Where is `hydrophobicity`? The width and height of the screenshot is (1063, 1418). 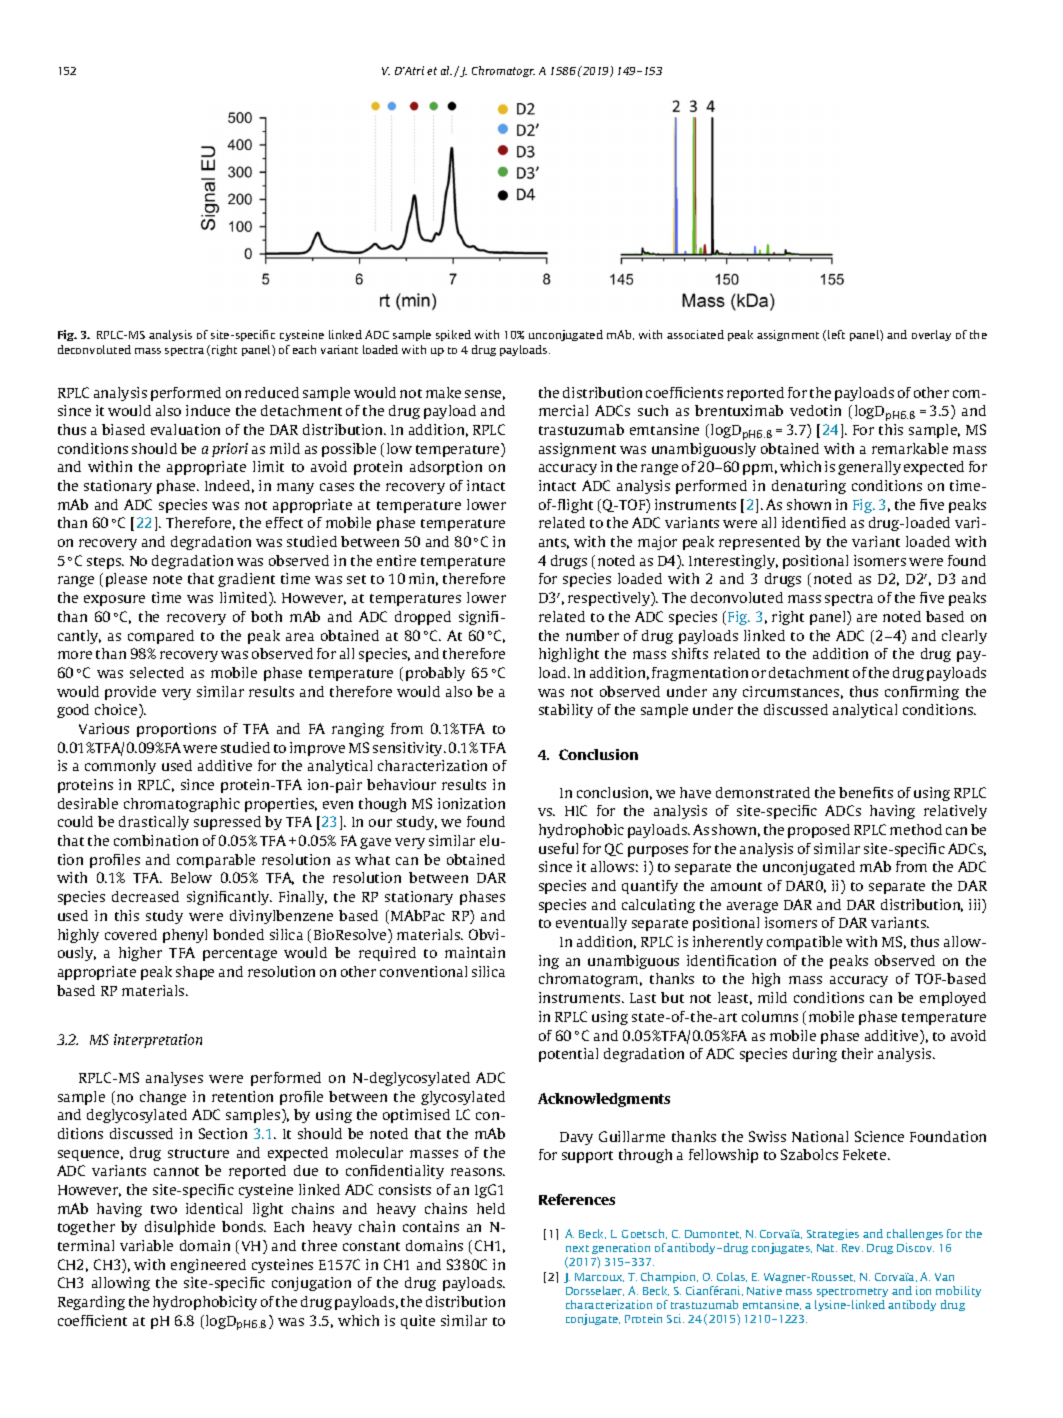
hydrophobicity is located at coordinates (205, 1303).
